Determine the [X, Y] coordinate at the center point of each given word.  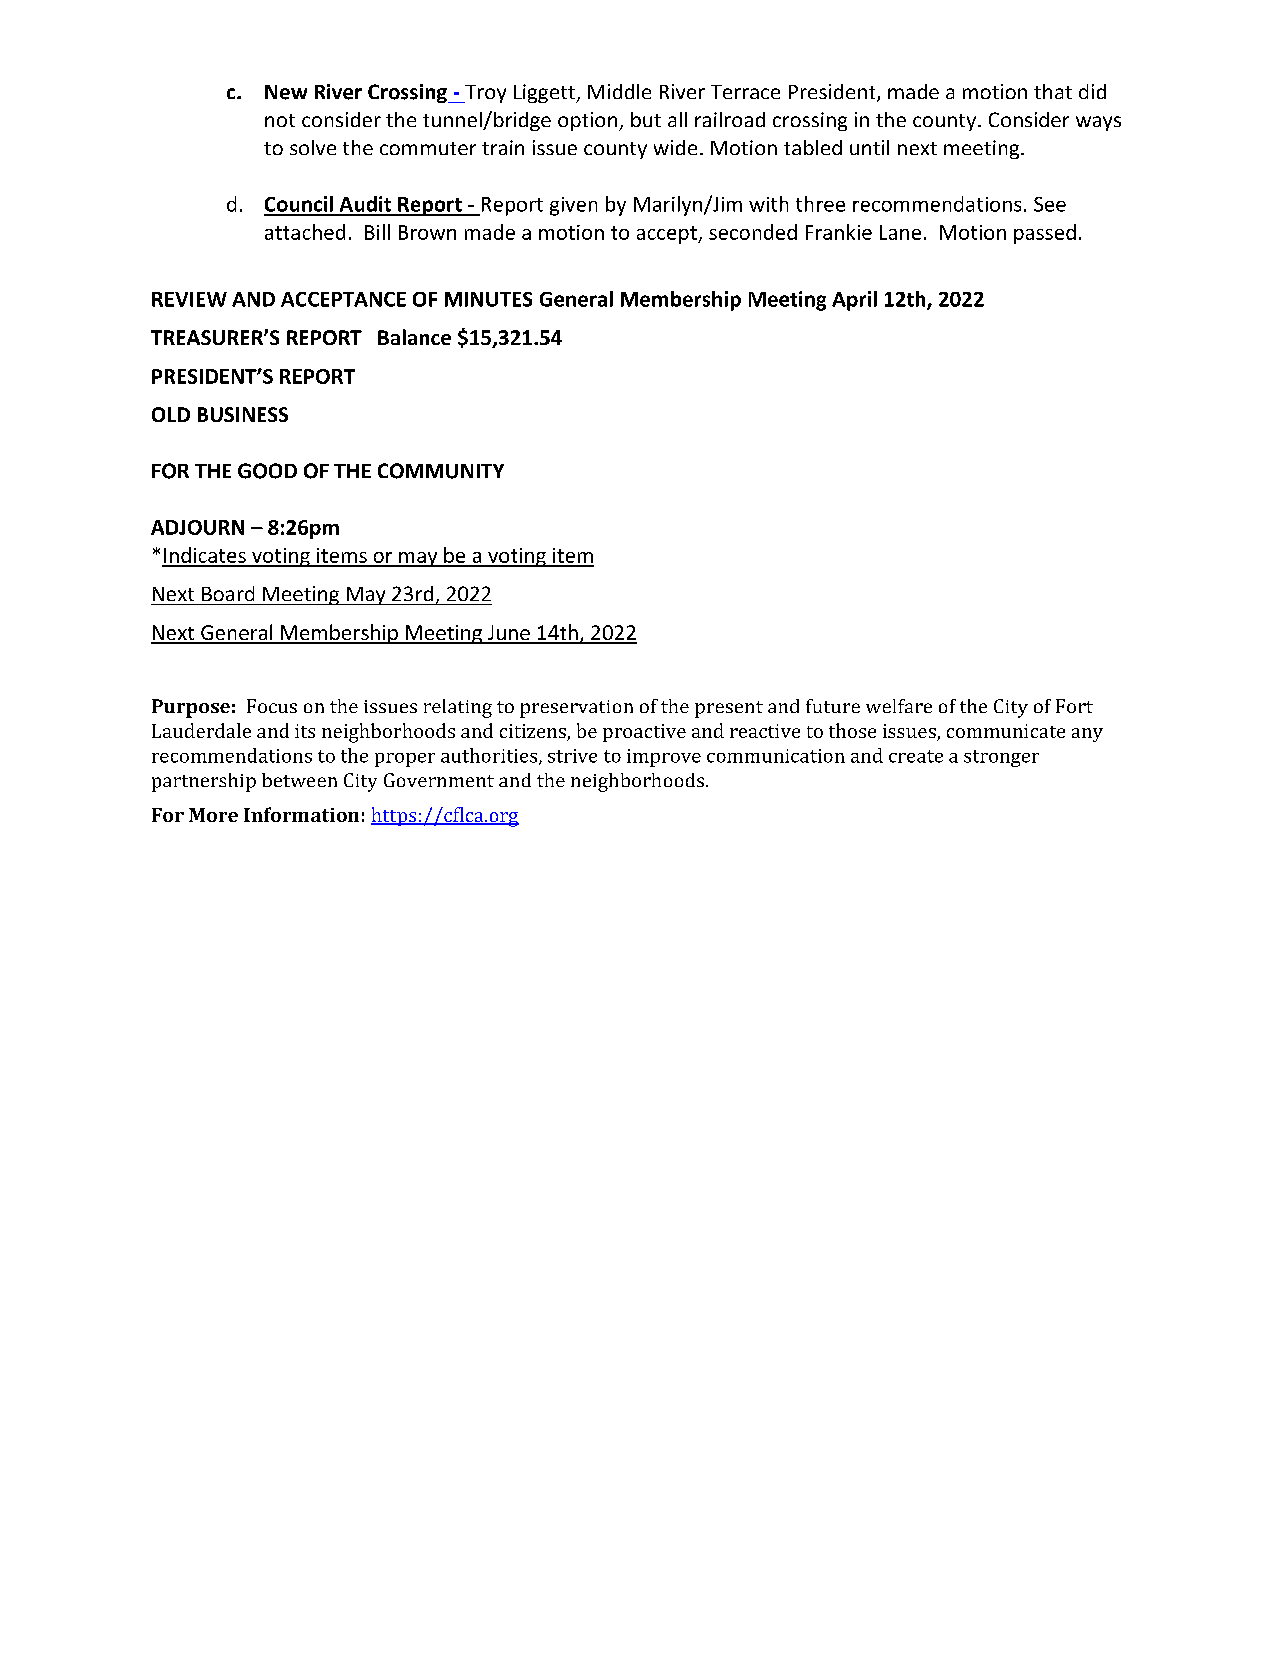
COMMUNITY [441, 471]
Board [228, 593]
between [299, 780]
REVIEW [189, 299]
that [1053, 91]
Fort [1074, 706]
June [508, 634]
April [854, 301]
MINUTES [488, 299]
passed [1045, 234]
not [280, 120]
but [646, 119]
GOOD [267, 471]
